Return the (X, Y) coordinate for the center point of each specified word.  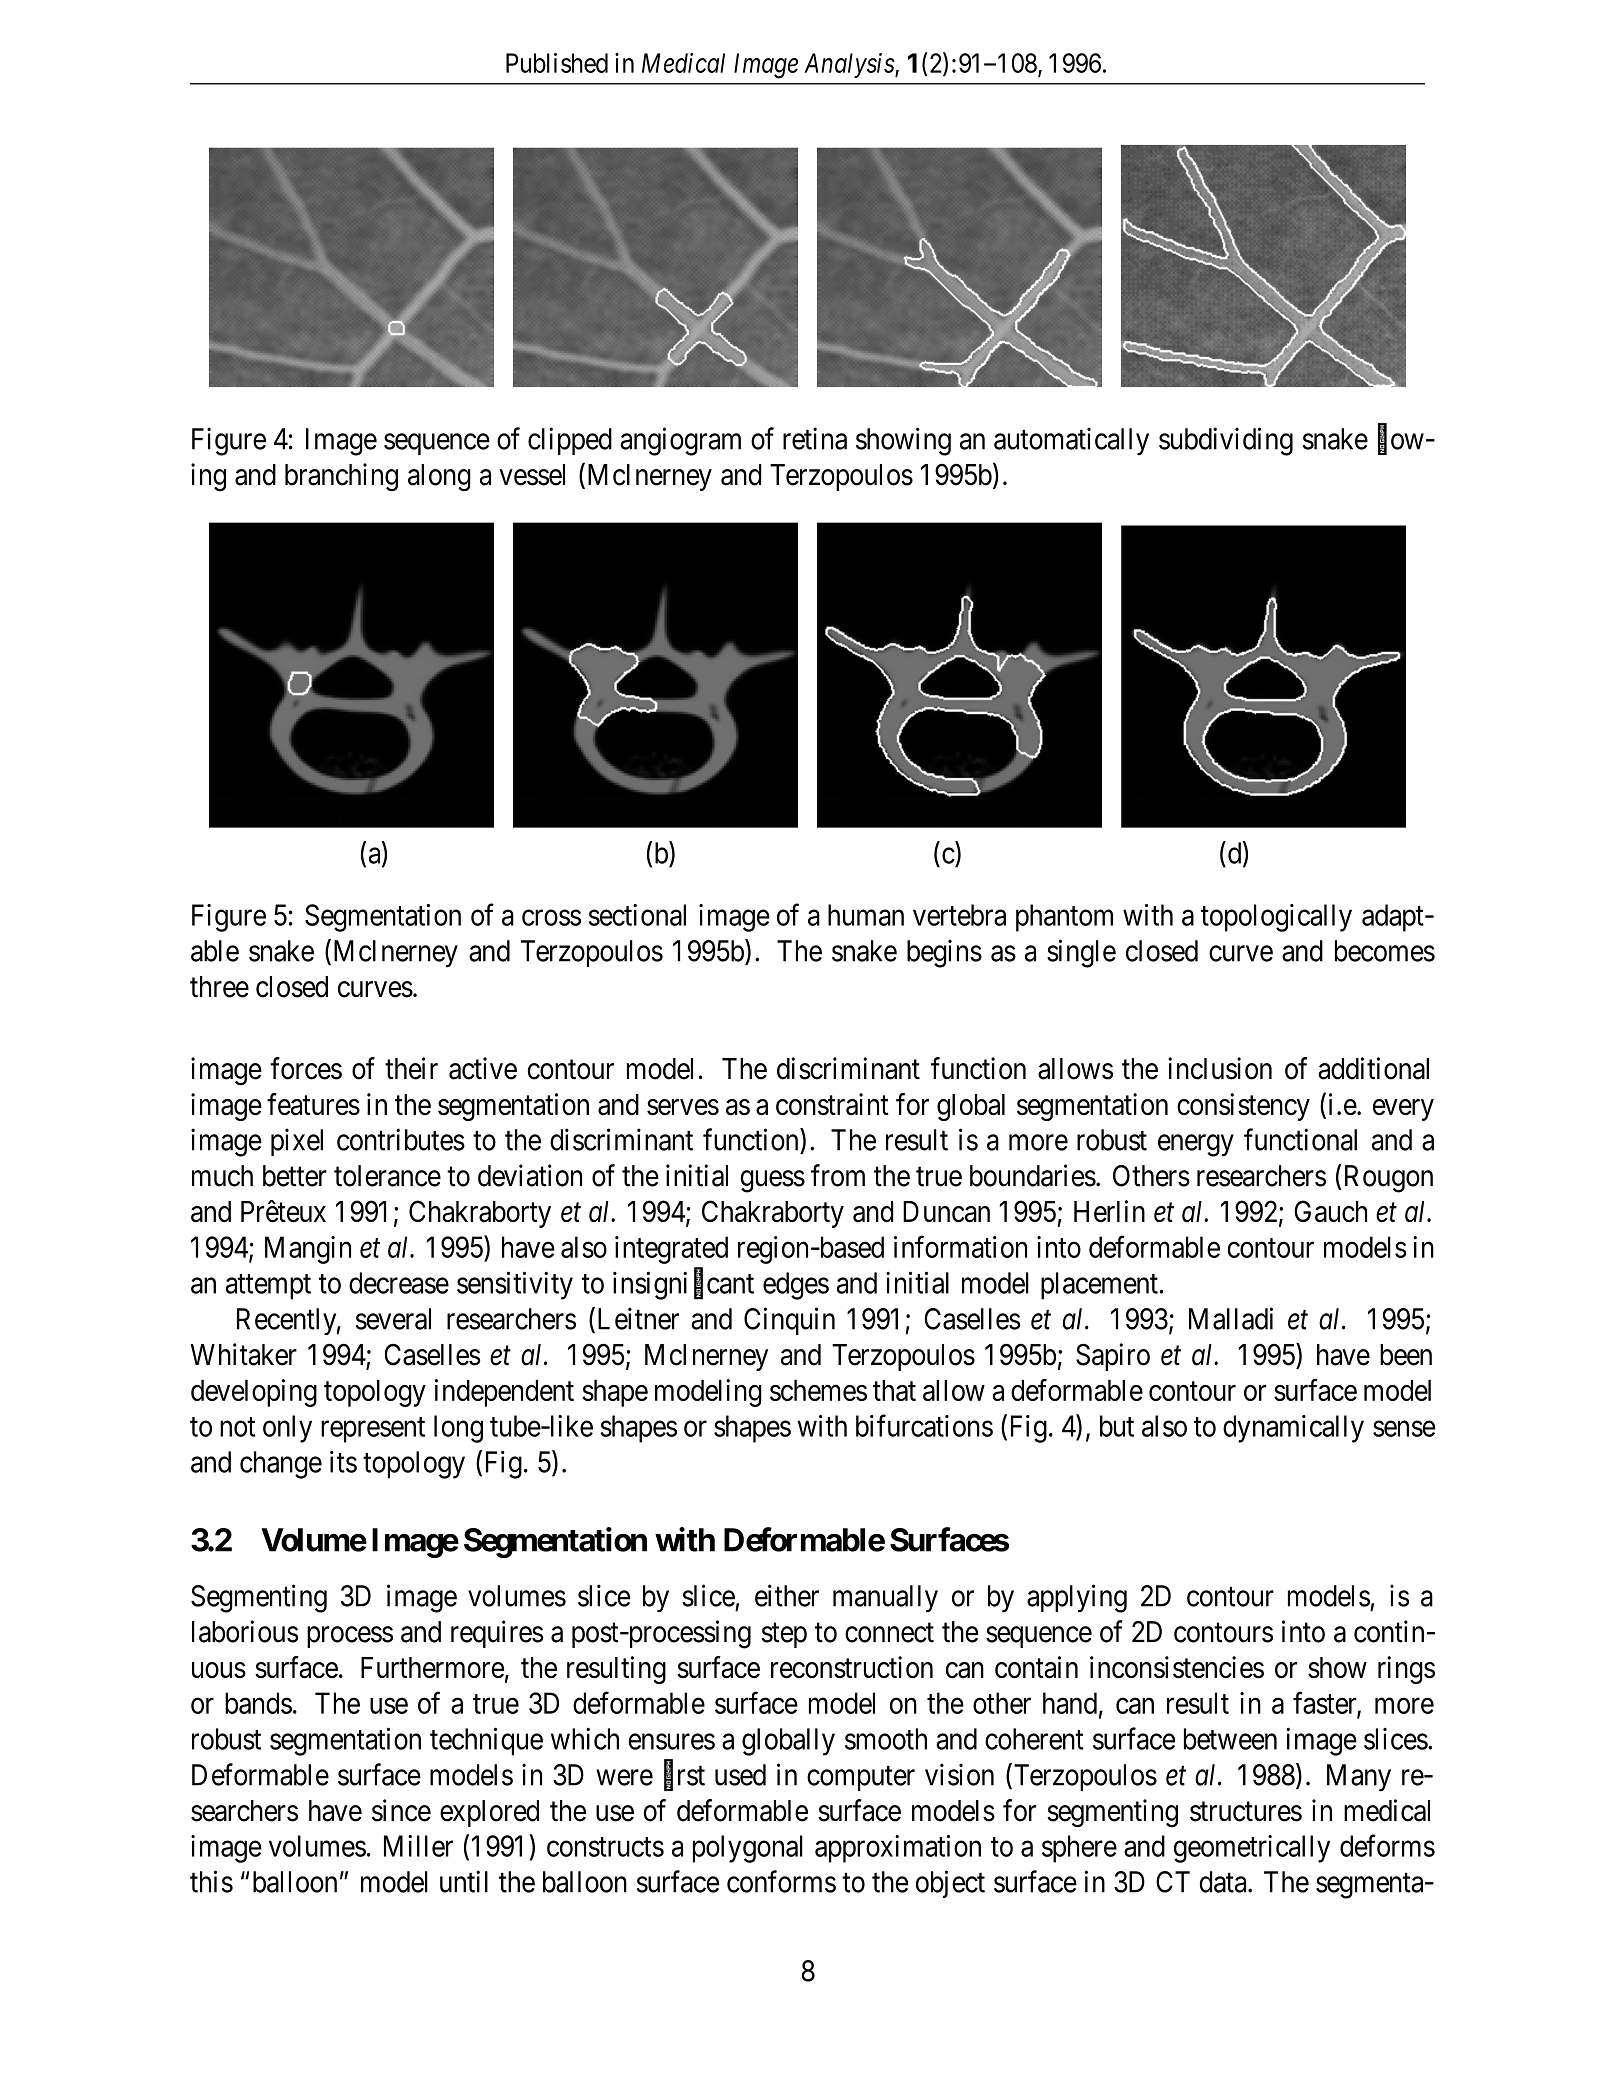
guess (773, 1181)
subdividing (1226, 441)
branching (341, 477)
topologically (1276, 918)
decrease (399, 1283)
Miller (418, 1846)
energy (1196, 1146)
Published (557, 63)
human (866, 915)
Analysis (850, 65)
